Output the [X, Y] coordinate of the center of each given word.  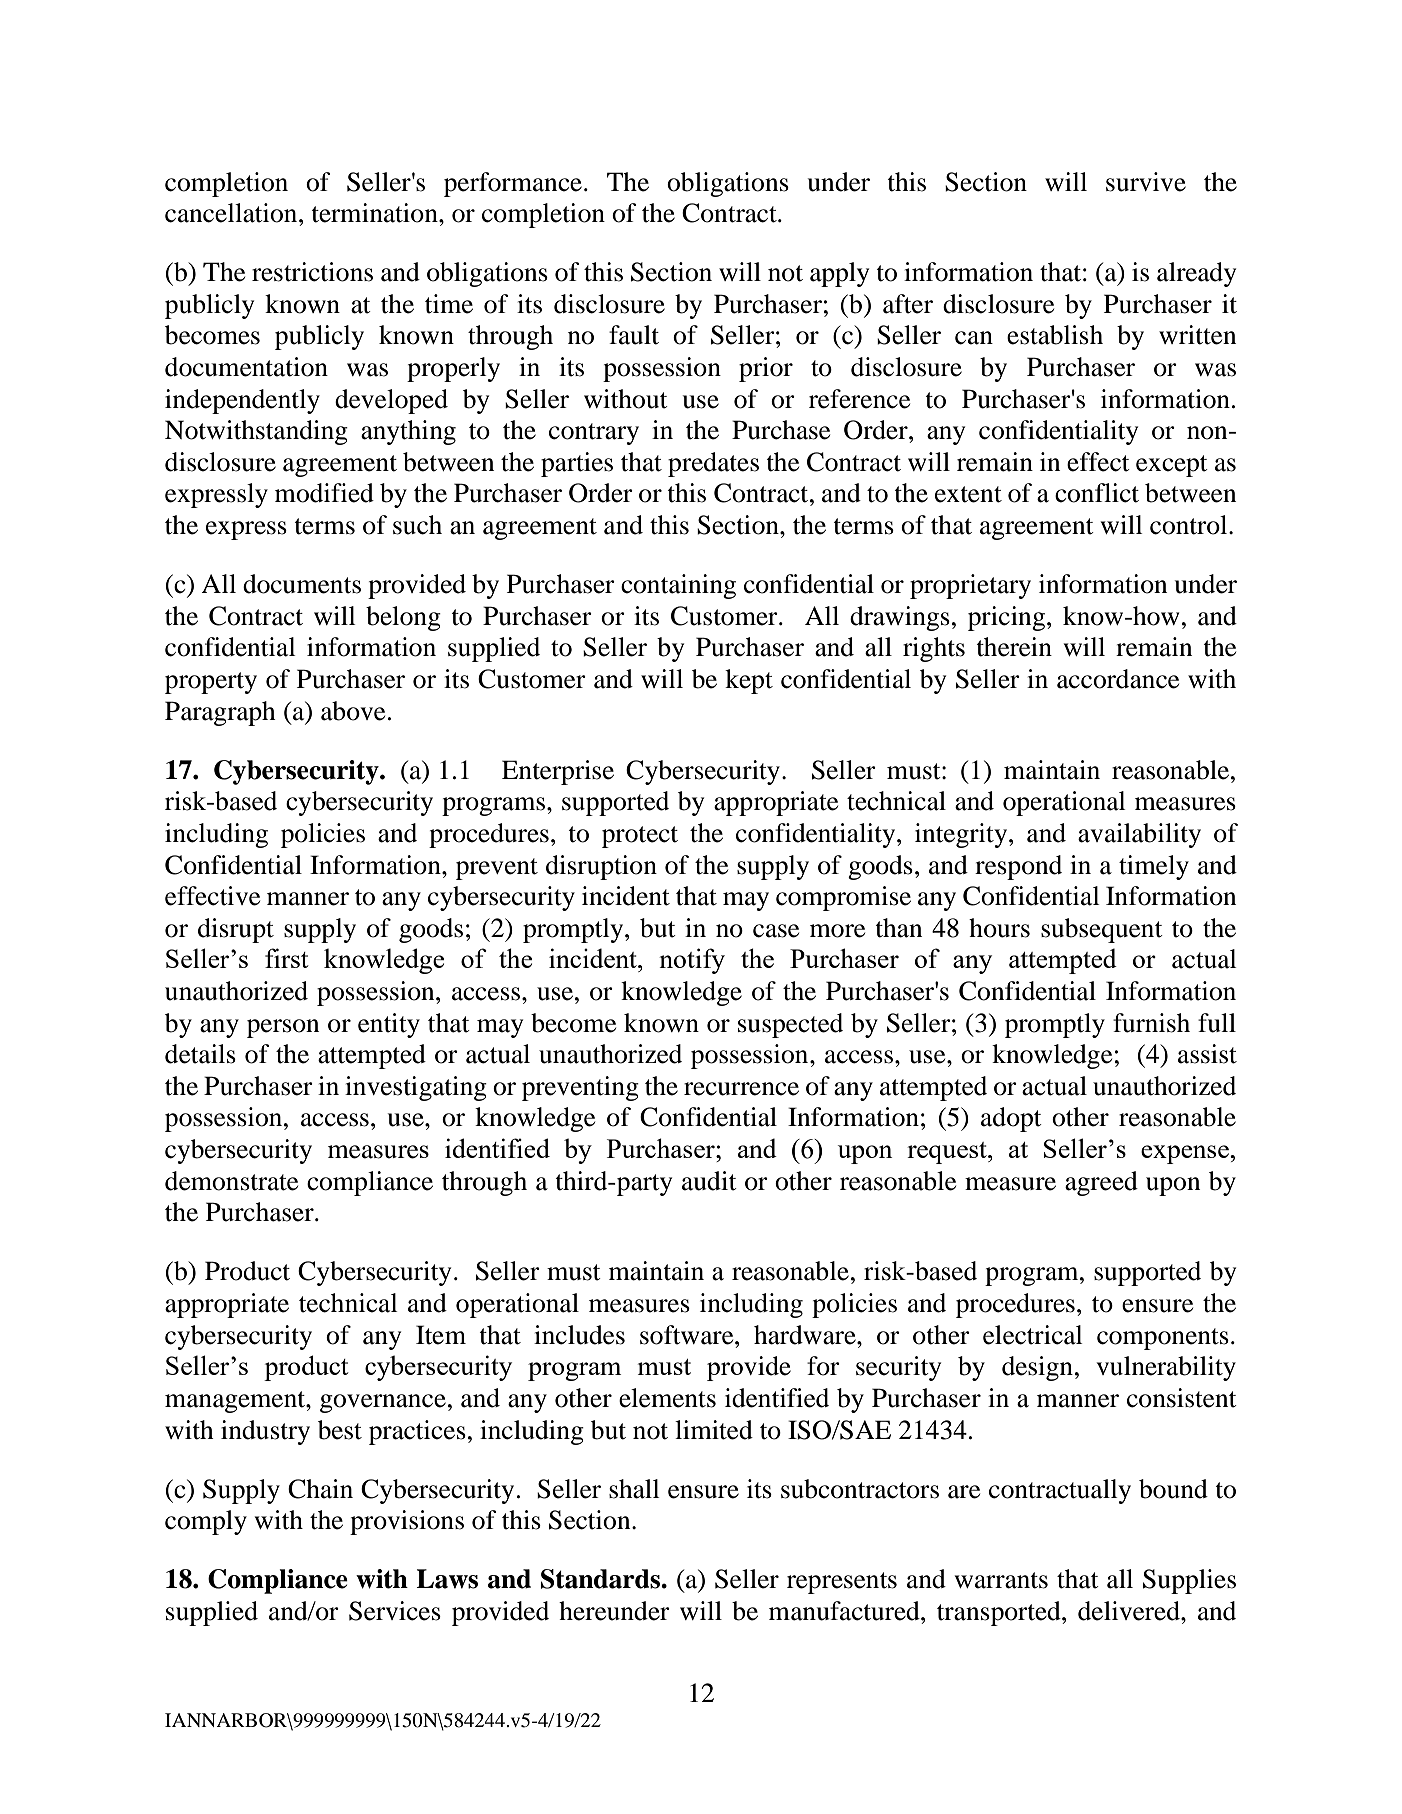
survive [1146, 182]
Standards [601, 1579]
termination [375, 213]
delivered [1130, 1611]
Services [395, 1611]
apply [839, 274]
